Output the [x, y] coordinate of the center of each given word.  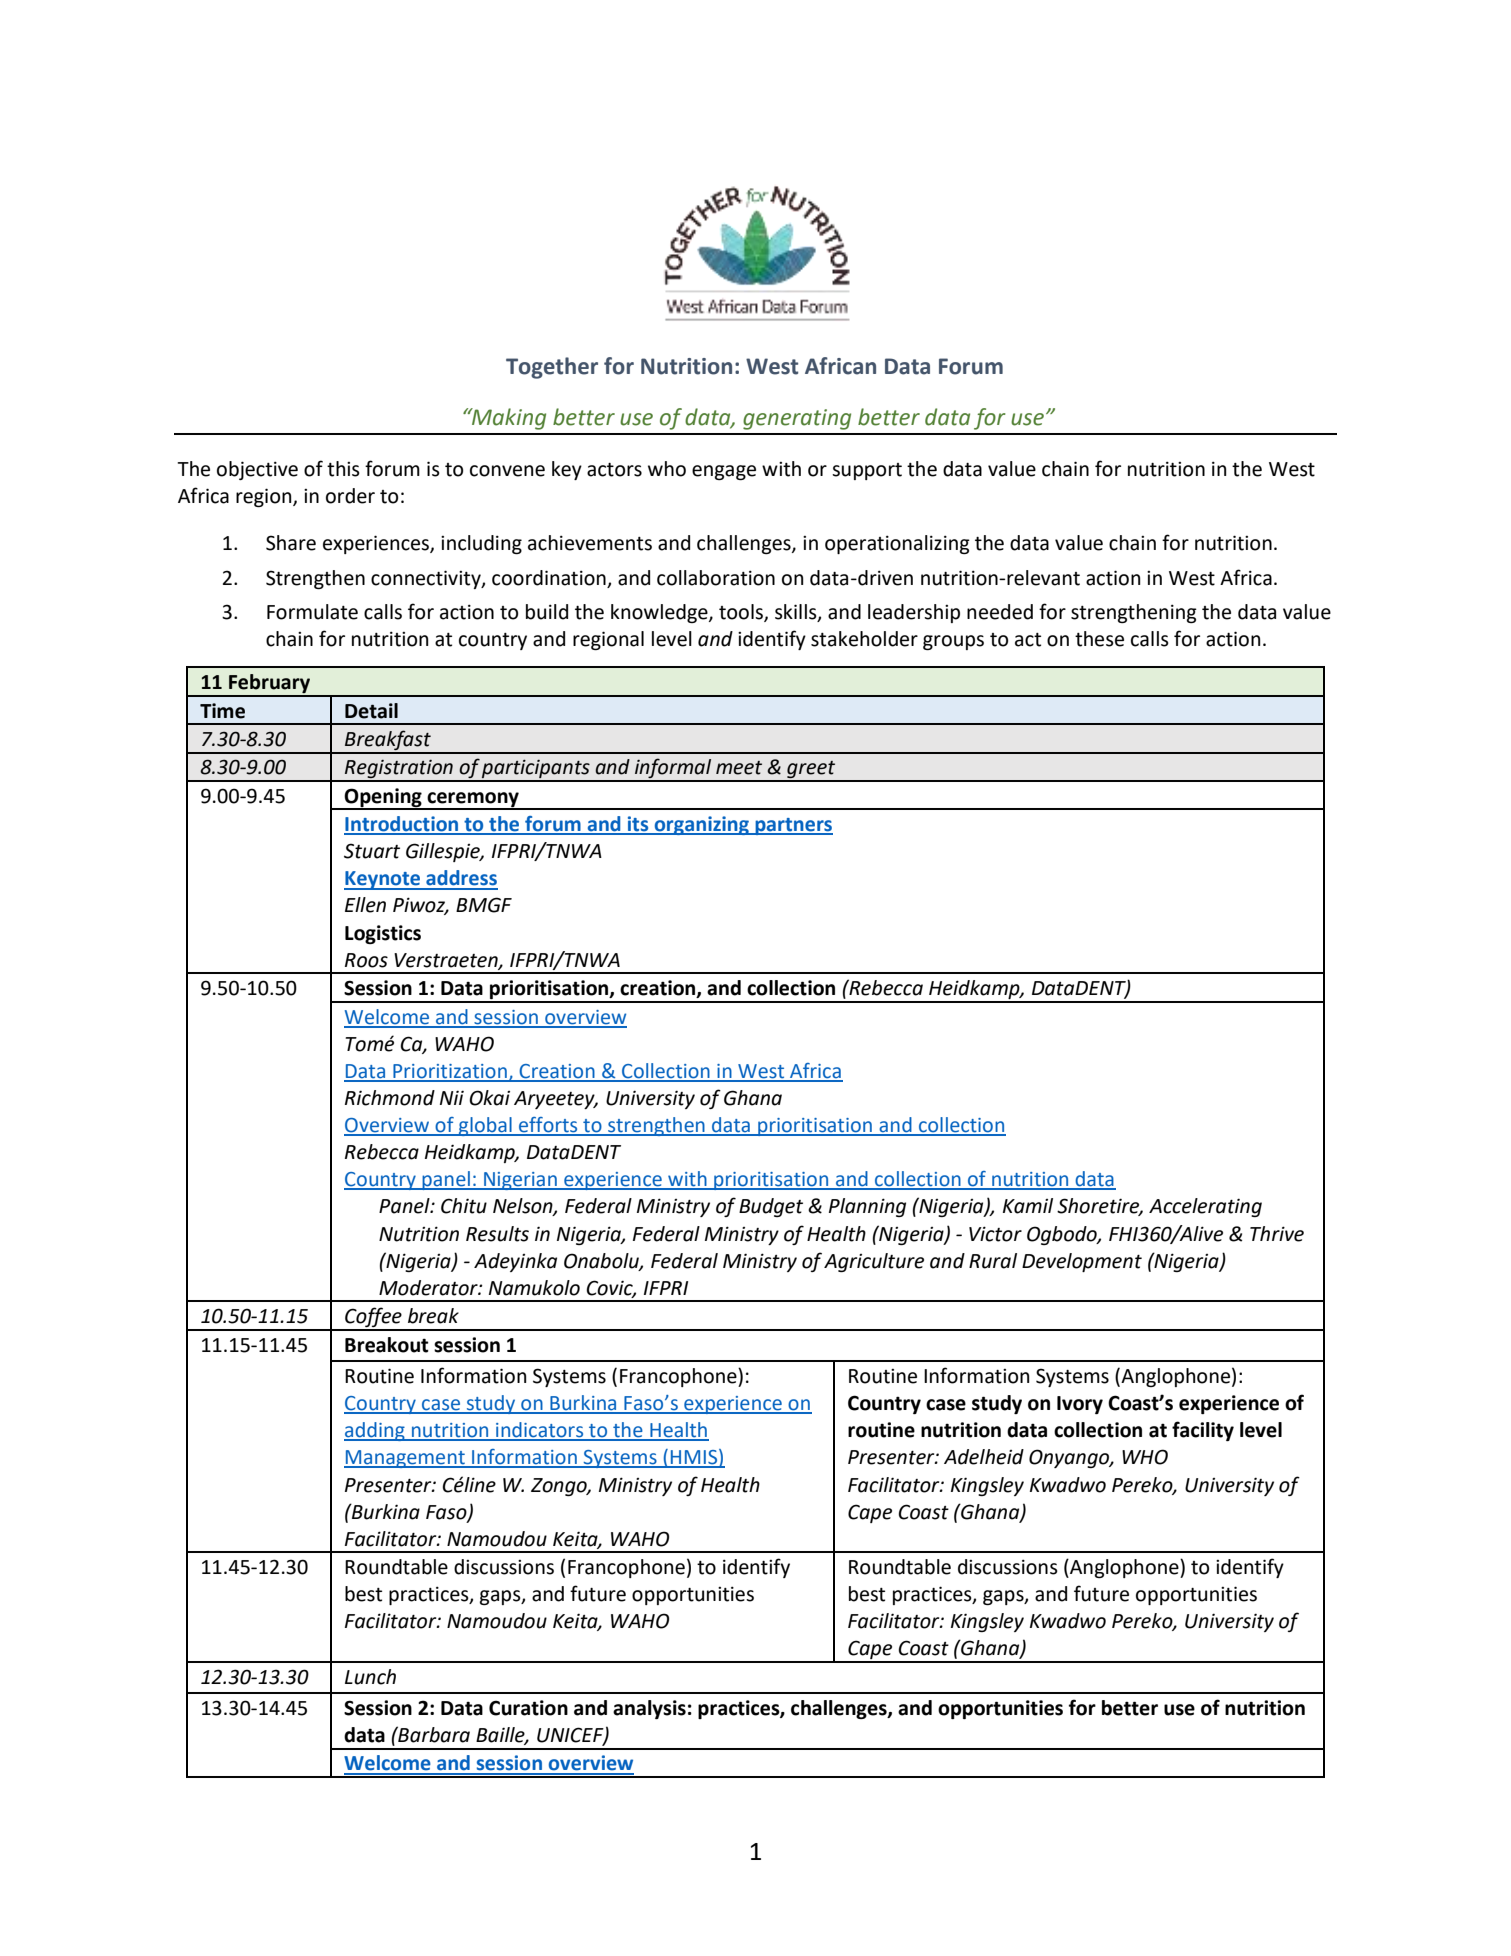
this [343, 469]
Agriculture [874, 1262]
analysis [649, 1709]
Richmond [390, 1098]
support [867, 471]
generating [797, 419]
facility [1203, 1431]
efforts [548, 1126]
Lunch [370, 1677]
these [1099, 639]
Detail [371, 711]
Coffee [373, 1318]
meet [739, 768]
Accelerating [1205, 1207]
